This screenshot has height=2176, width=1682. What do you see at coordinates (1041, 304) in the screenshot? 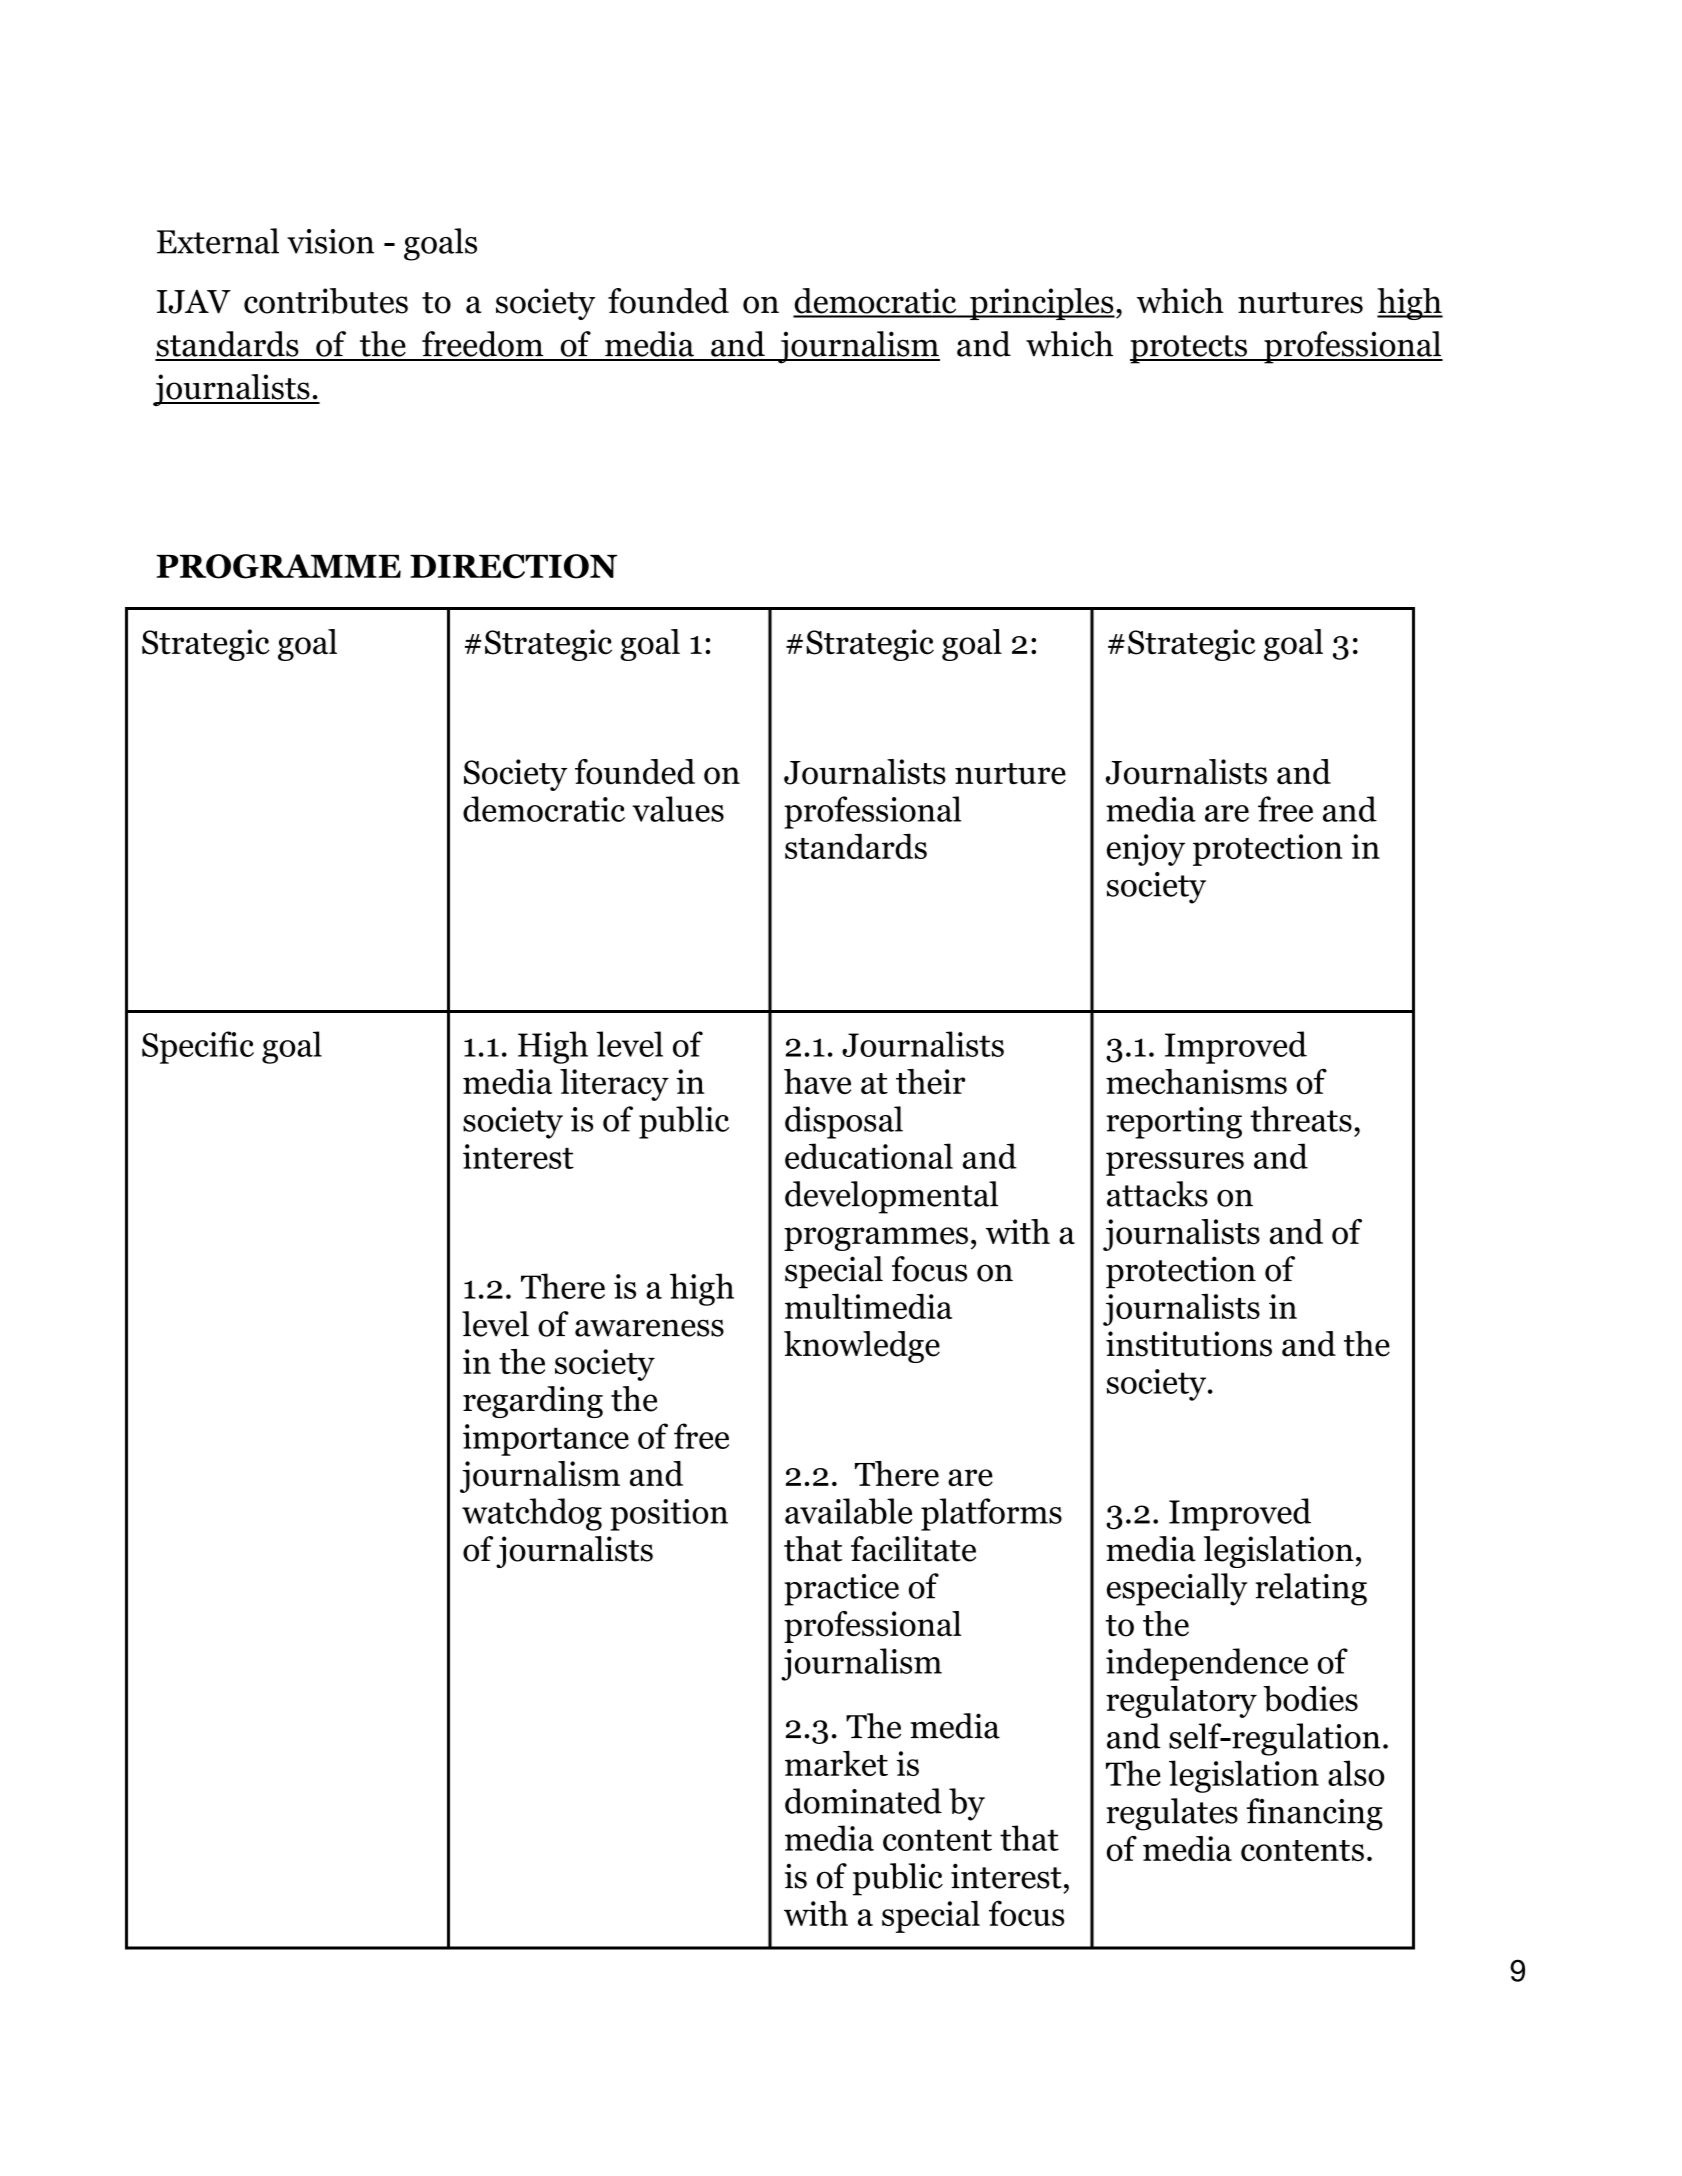
I see `principles` at bounding box center [1041, 304].
